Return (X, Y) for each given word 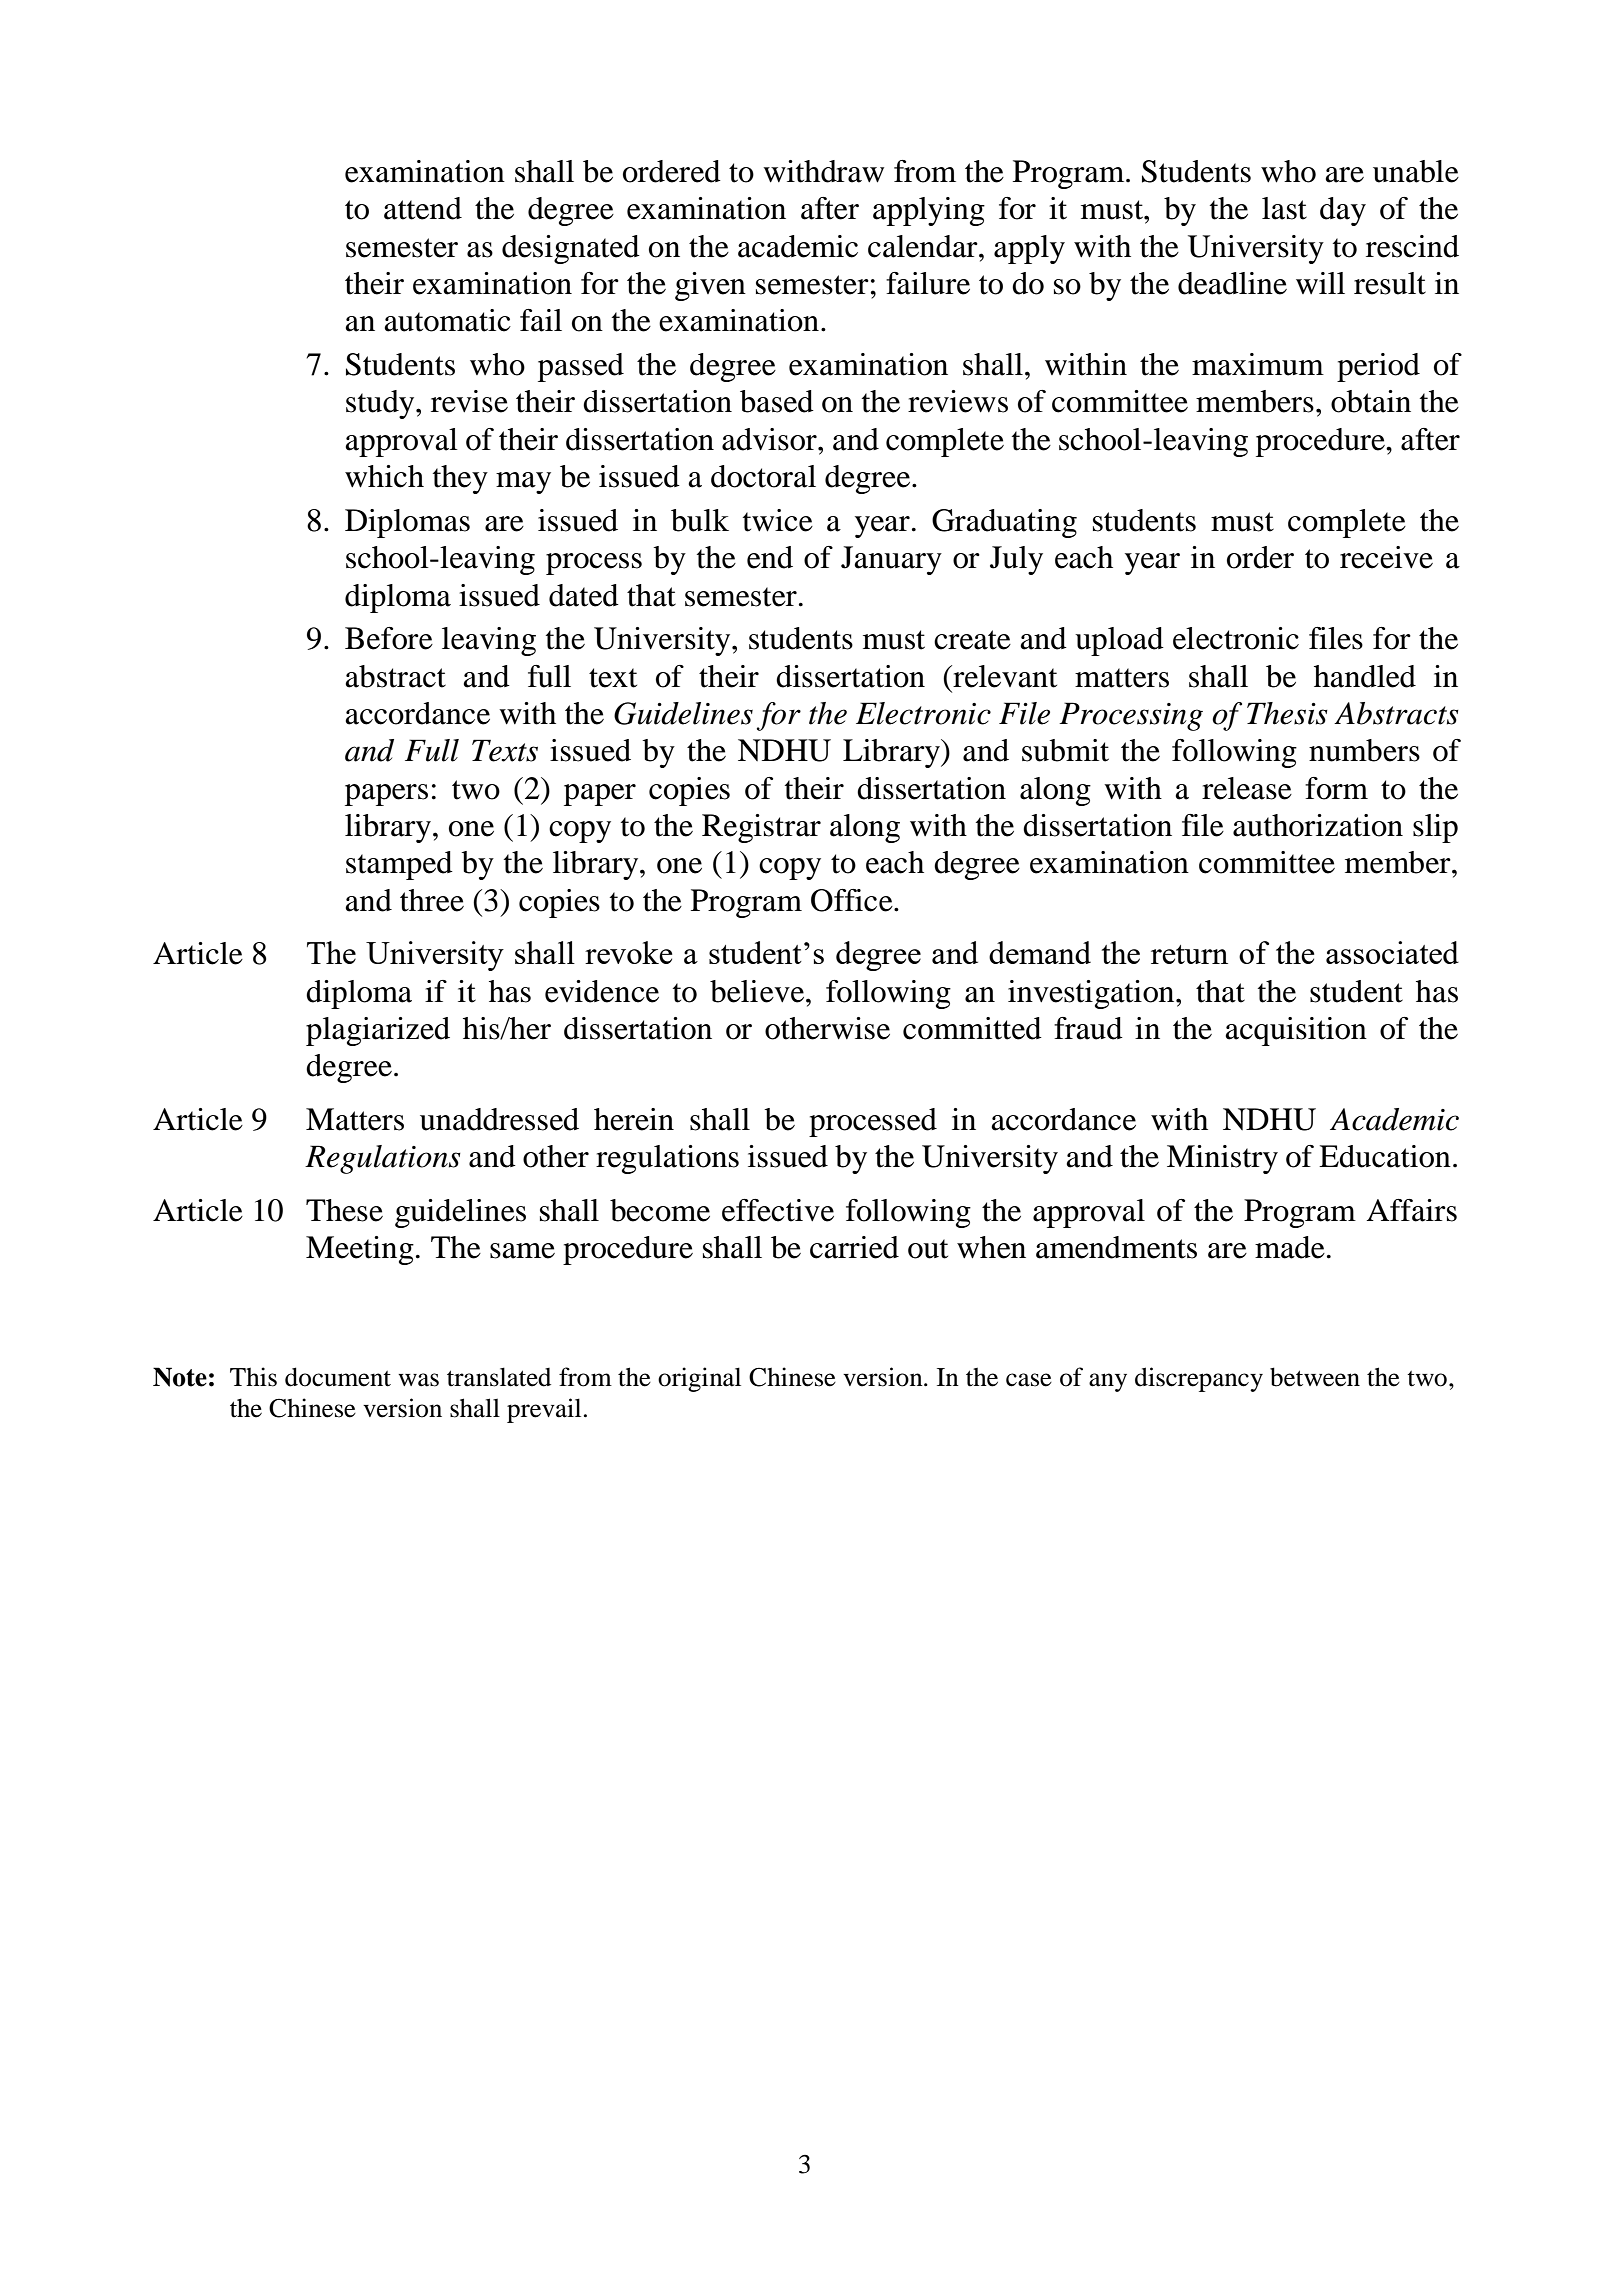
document (338, 1377)
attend (423, 208)
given (710, 286)
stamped (399, 865)
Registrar (761, 828)
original (699, 1379)
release (1247, 788)
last (1284, 208)
